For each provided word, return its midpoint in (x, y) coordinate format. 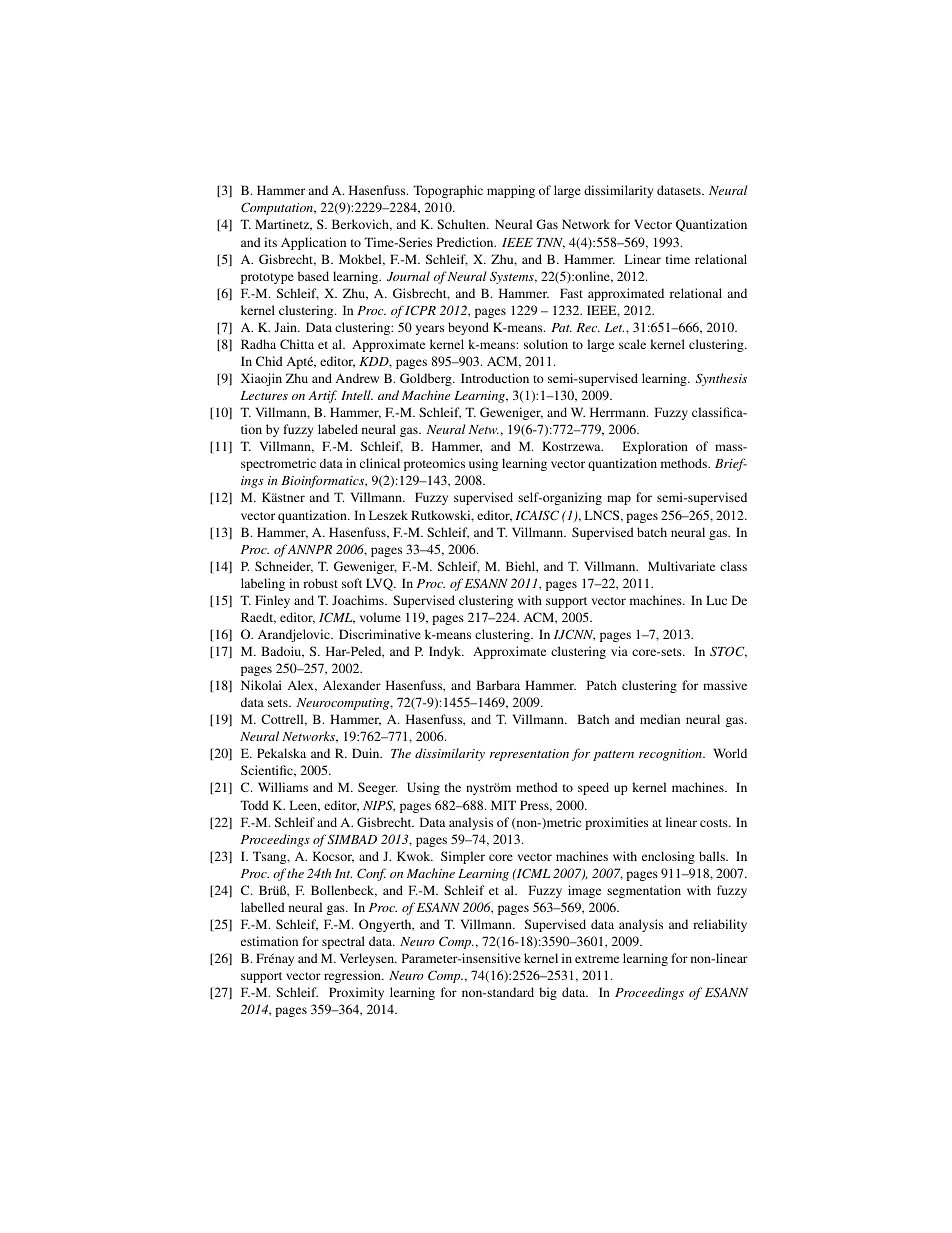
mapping (511, 191)
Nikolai (261, 685)
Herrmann (619, 412)
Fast (571, 293)
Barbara (498, 685)
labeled (338, 429)
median (660, 719)
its (270, 242)
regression (353, 976)
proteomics (434, 464)
